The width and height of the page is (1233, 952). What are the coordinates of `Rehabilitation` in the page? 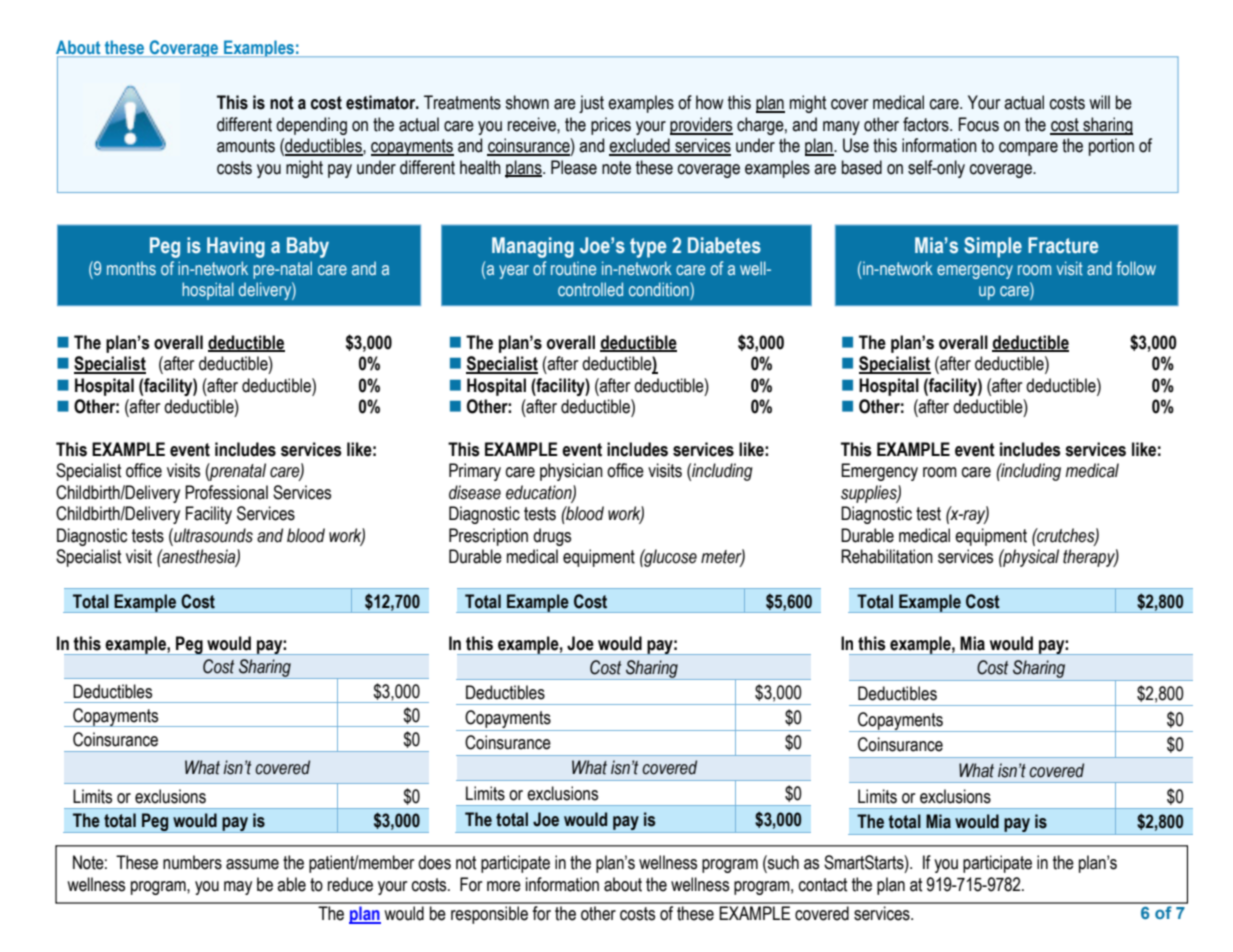 It's located at (887, 556).
